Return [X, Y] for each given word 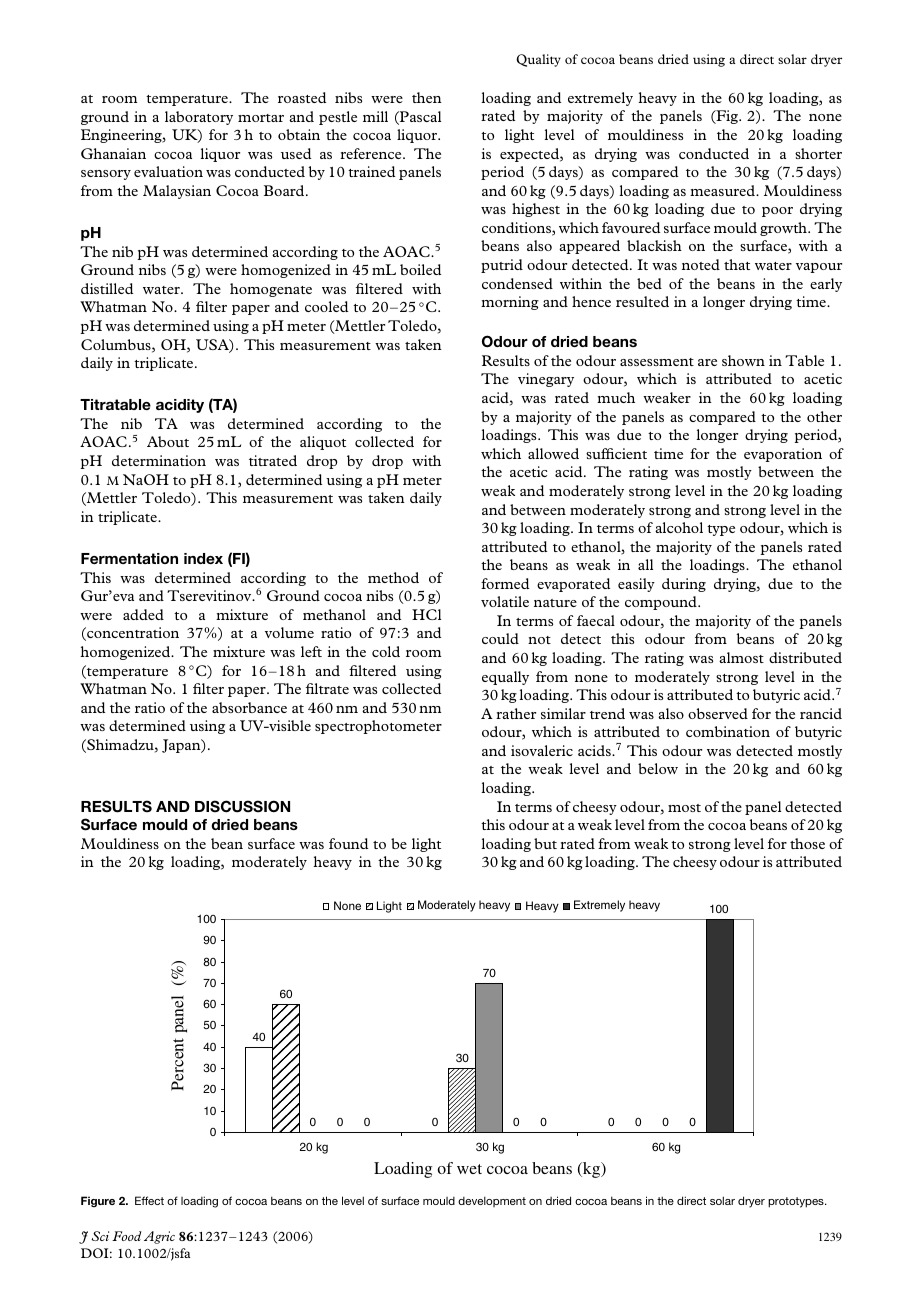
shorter [818, 153]
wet [469, 1169]
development [492, 1201]
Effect [149, 1200]
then [427, 97]
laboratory [199, 118]
